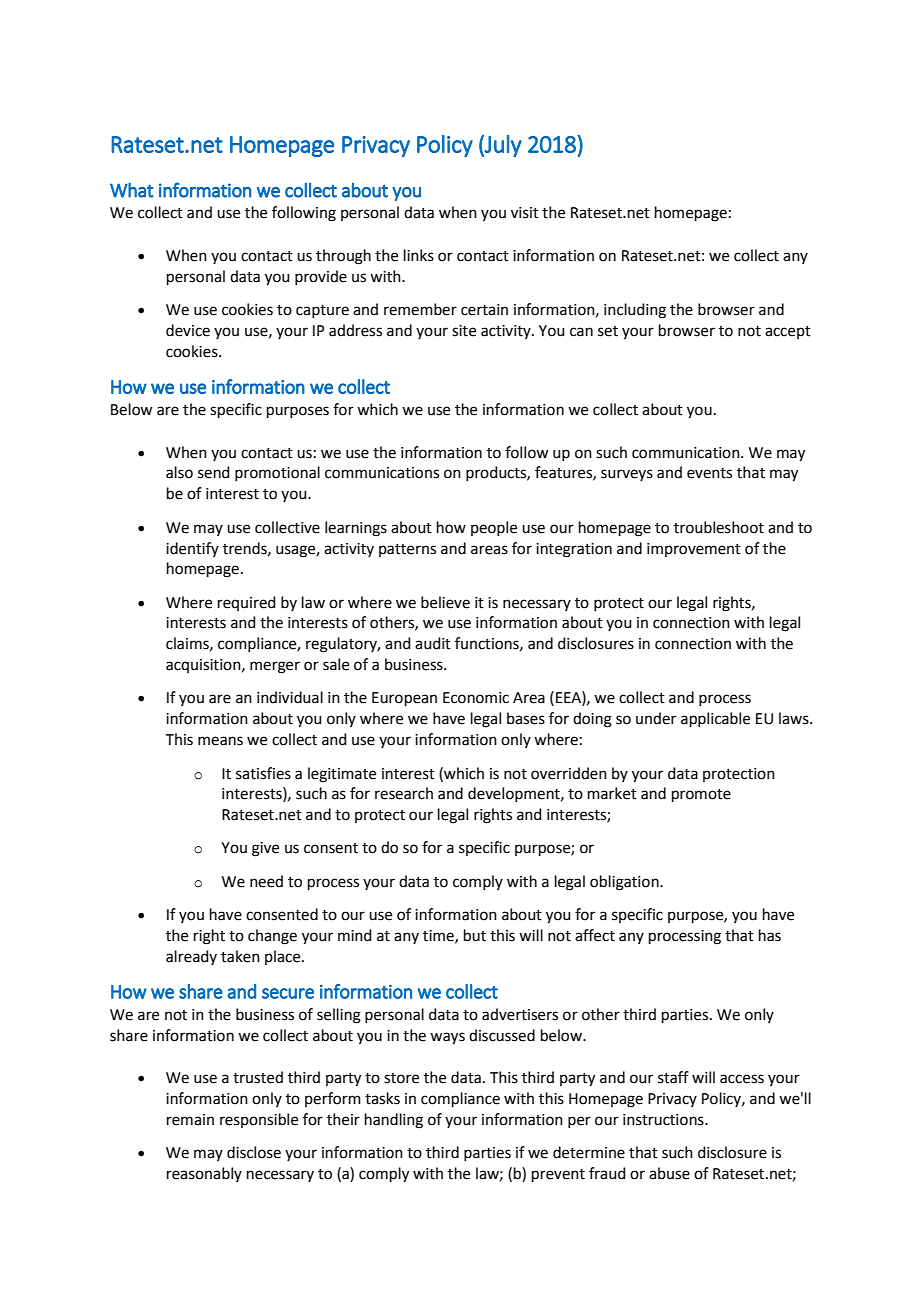  I want to click on applicable, so click(715, 719).
